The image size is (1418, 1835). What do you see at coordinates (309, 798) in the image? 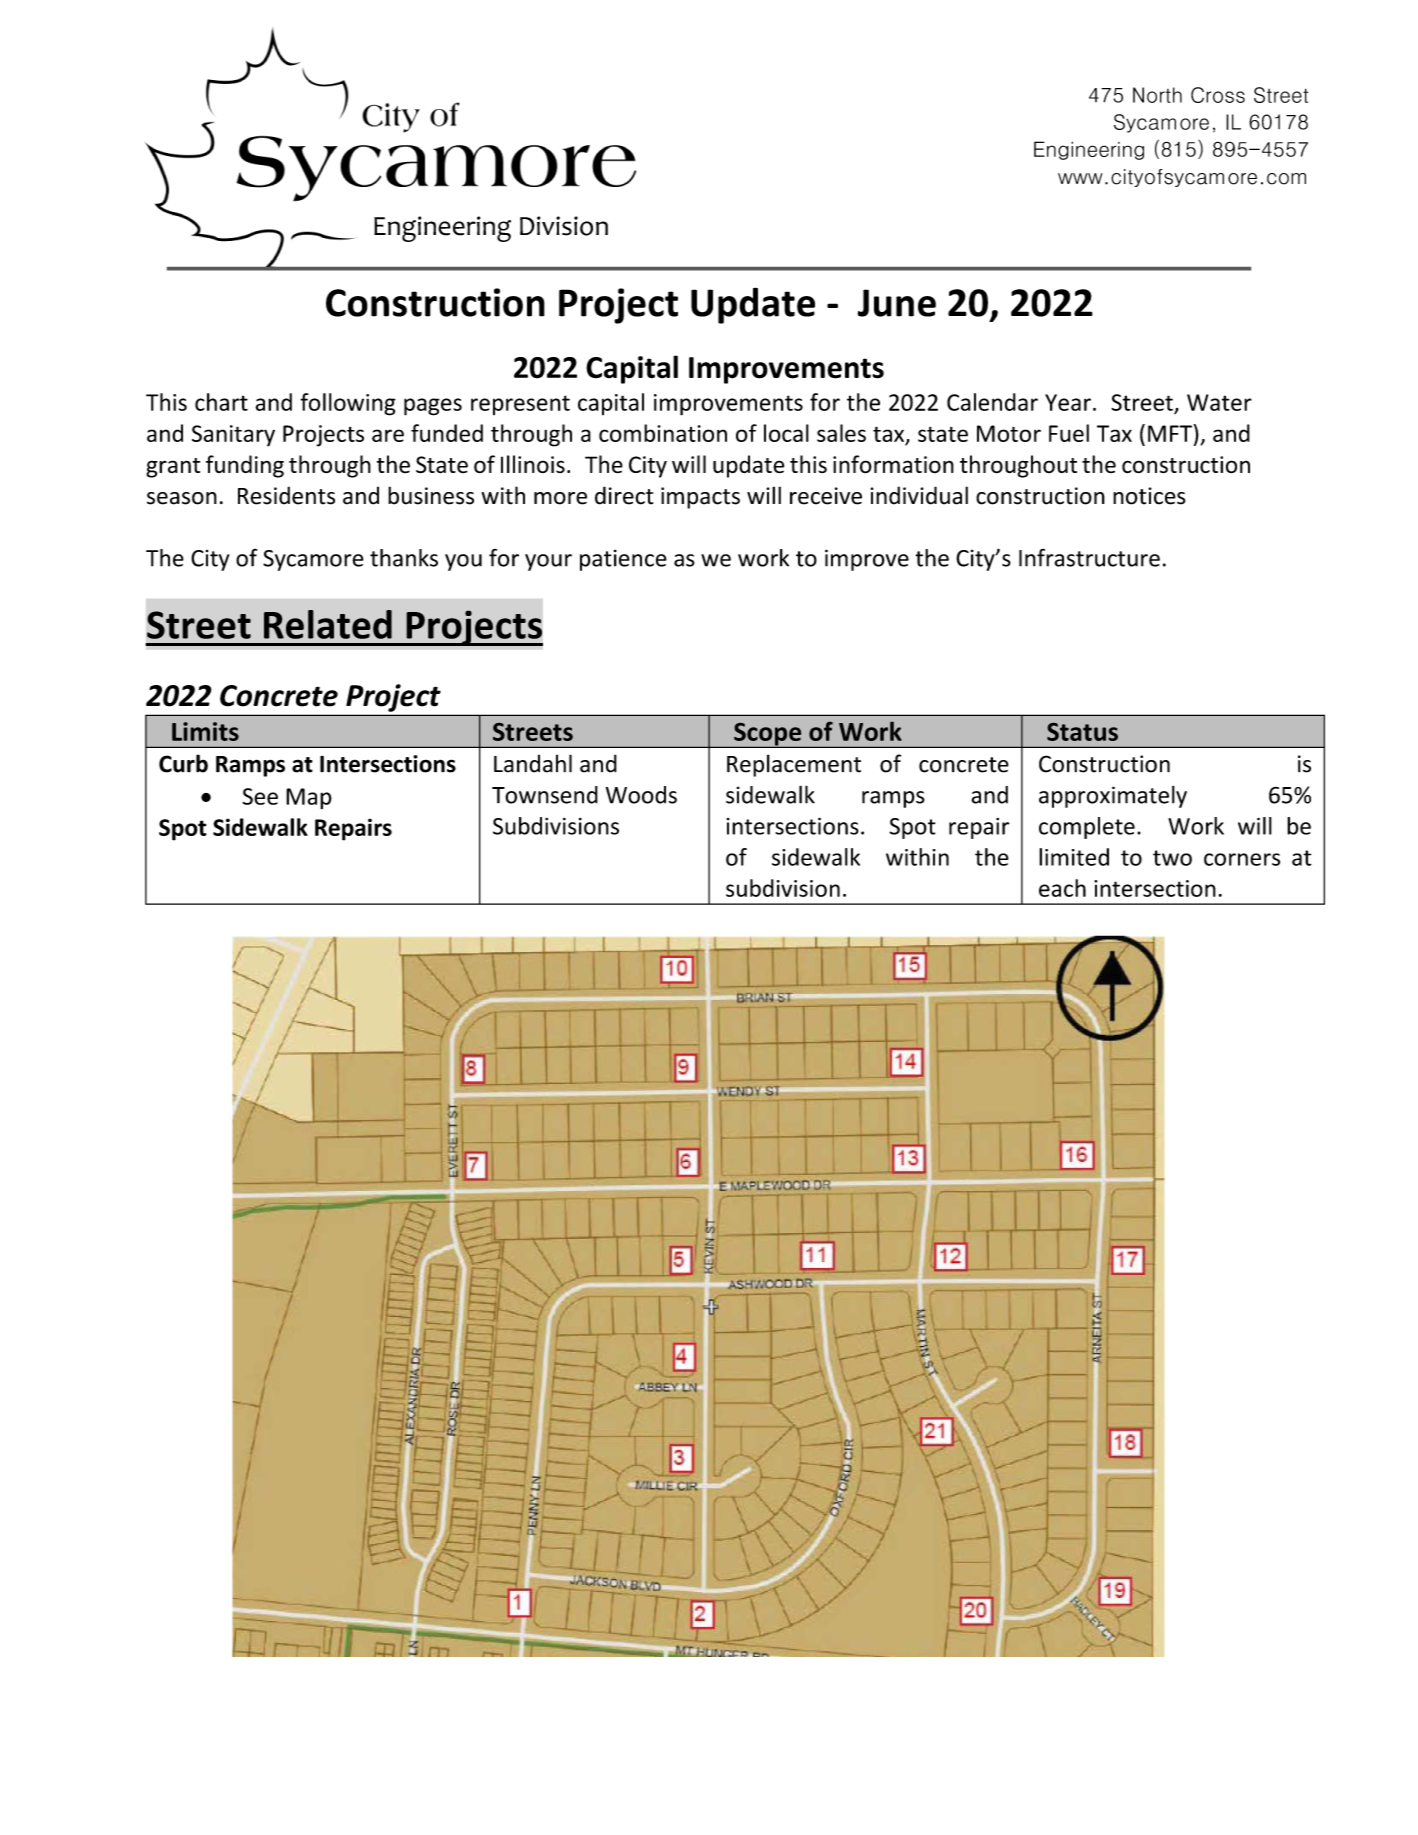
I see `Map` at bounding box center [309, 798].
